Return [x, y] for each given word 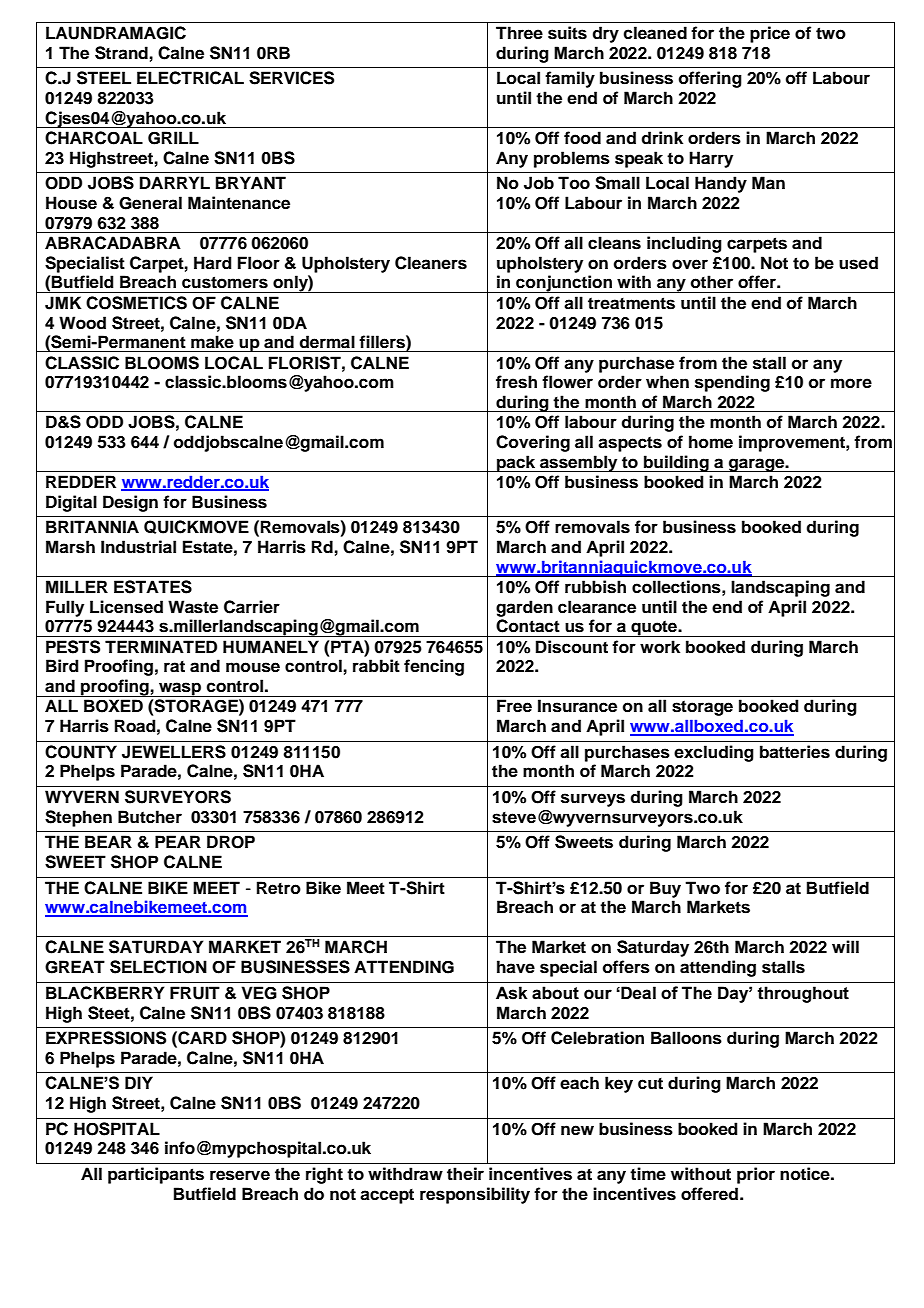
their [465, 1174]
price [770, 34]
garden [524, 608]
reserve [240, 1175]
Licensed [126, 607]
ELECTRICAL [190, 78]
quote [654, 628]
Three [519, 33]
